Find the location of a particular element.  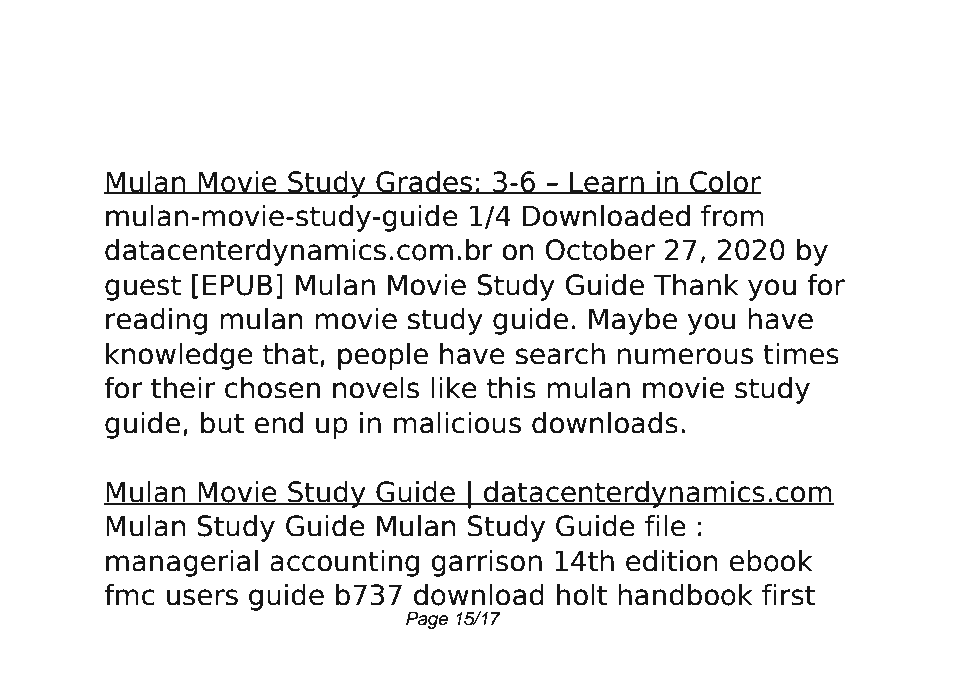

their is located at coordinates (183, 388).
